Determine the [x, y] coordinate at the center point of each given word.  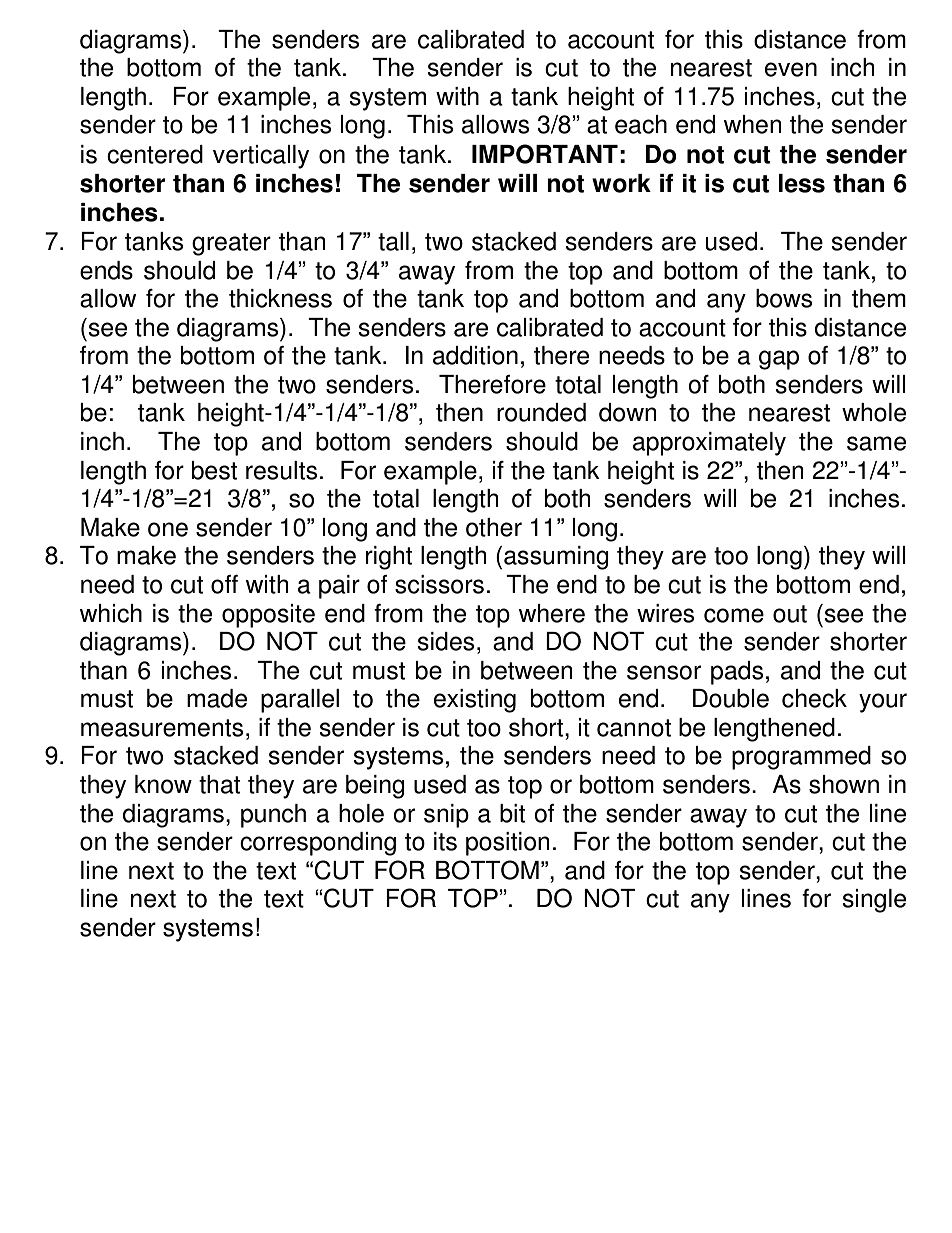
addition [475, 355]
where [552, 613]
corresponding [318, 844]
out [790, 614]
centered [155, 154]
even [791, 69]
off [224, 584]
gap [779, 360]
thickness [280, 298]
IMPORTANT [545, 154]
